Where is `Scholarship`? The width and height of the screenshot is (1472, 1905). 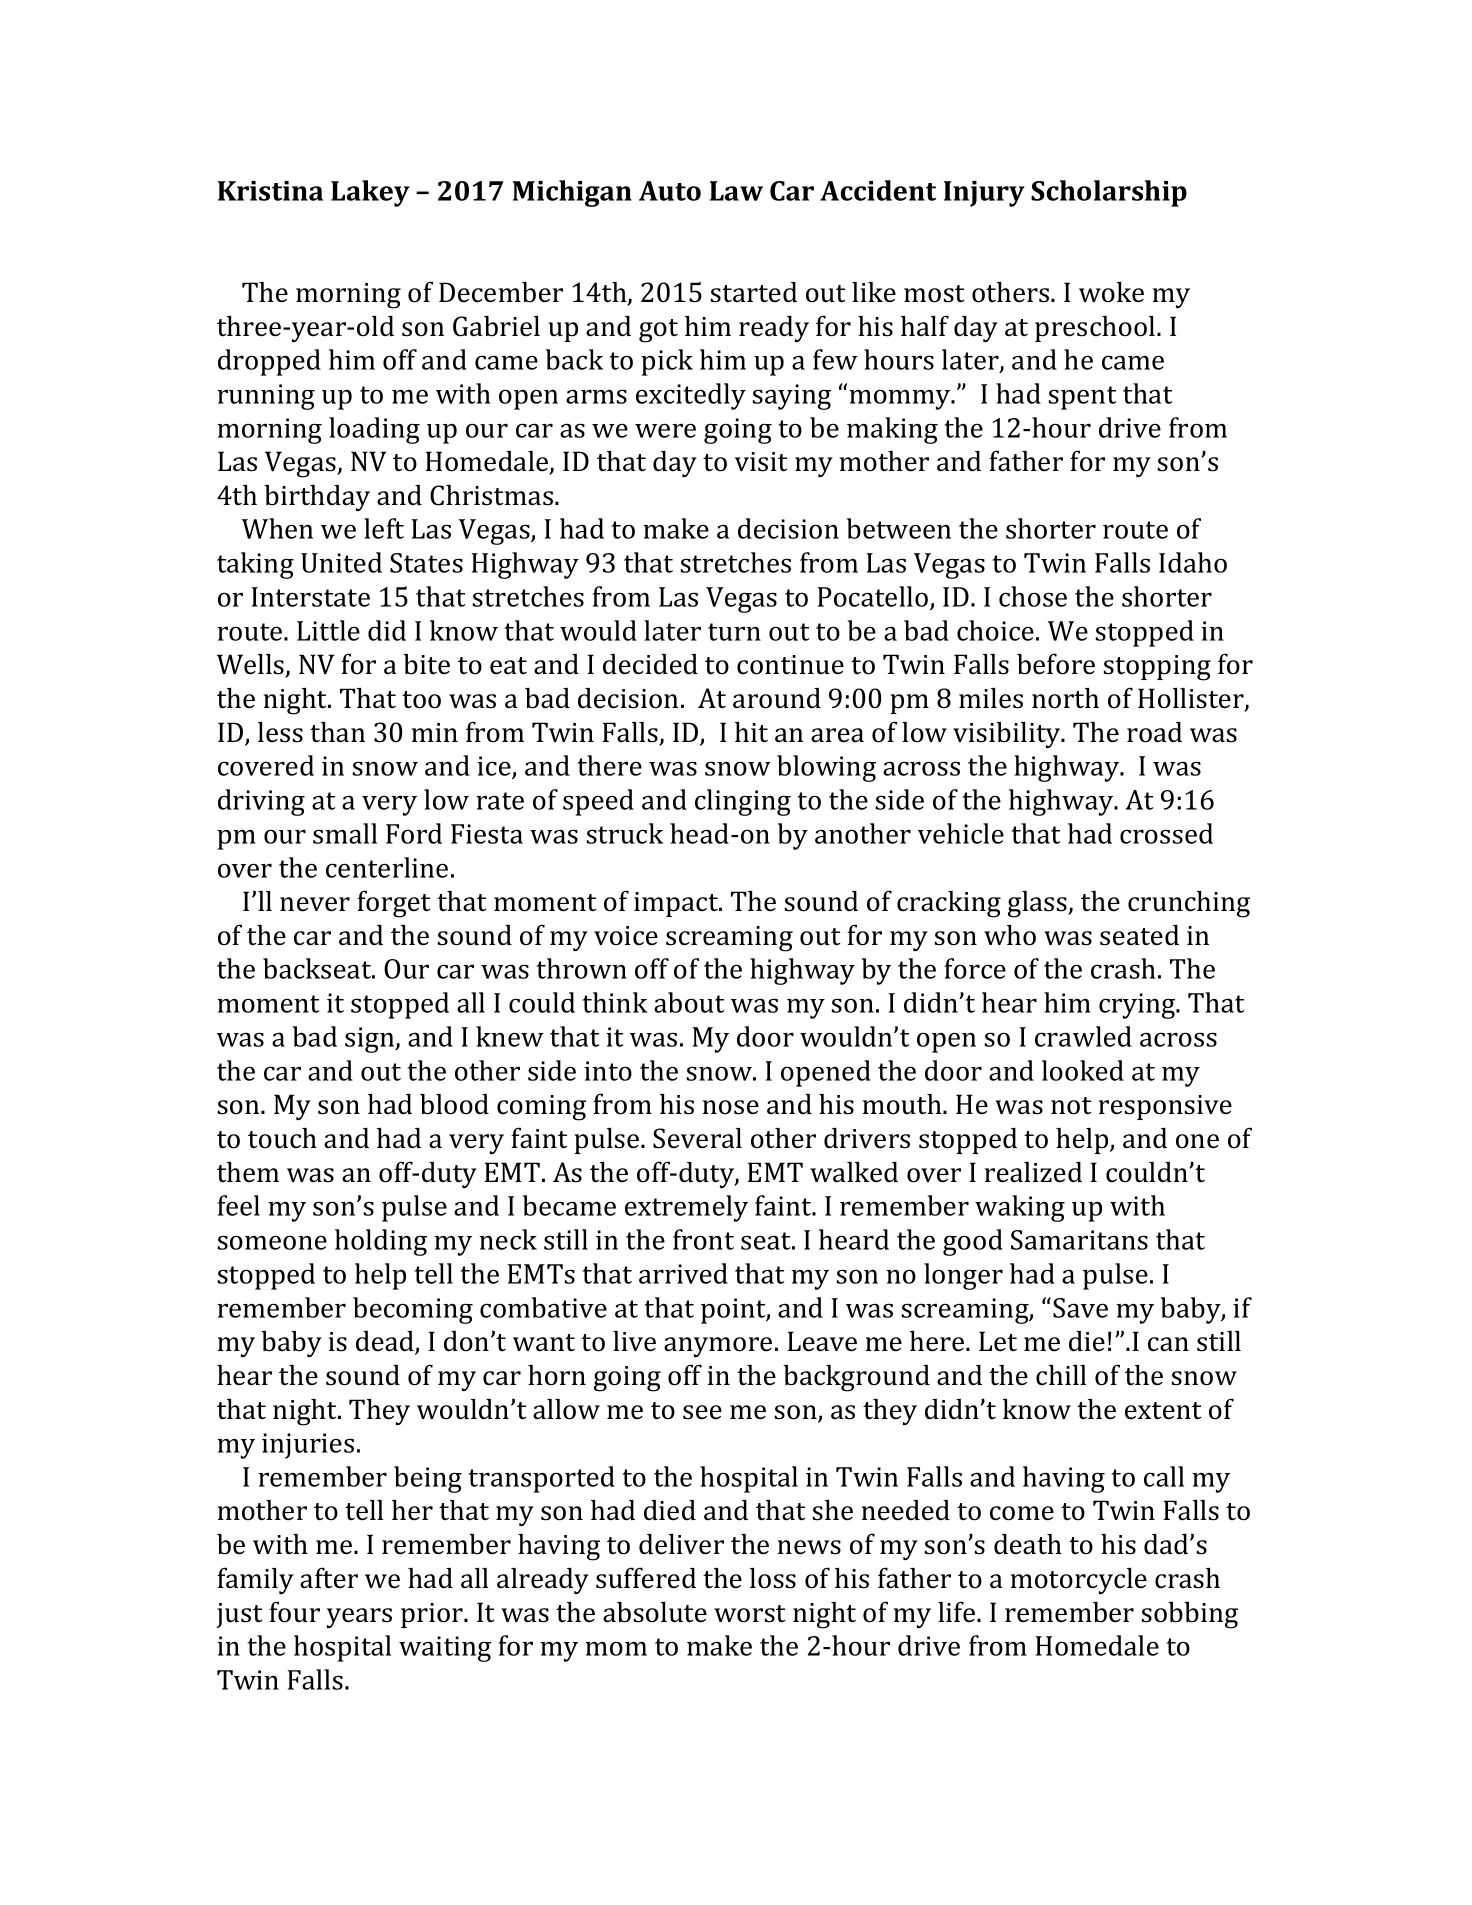
Scholarship is located at coordinates (1109, 193).
